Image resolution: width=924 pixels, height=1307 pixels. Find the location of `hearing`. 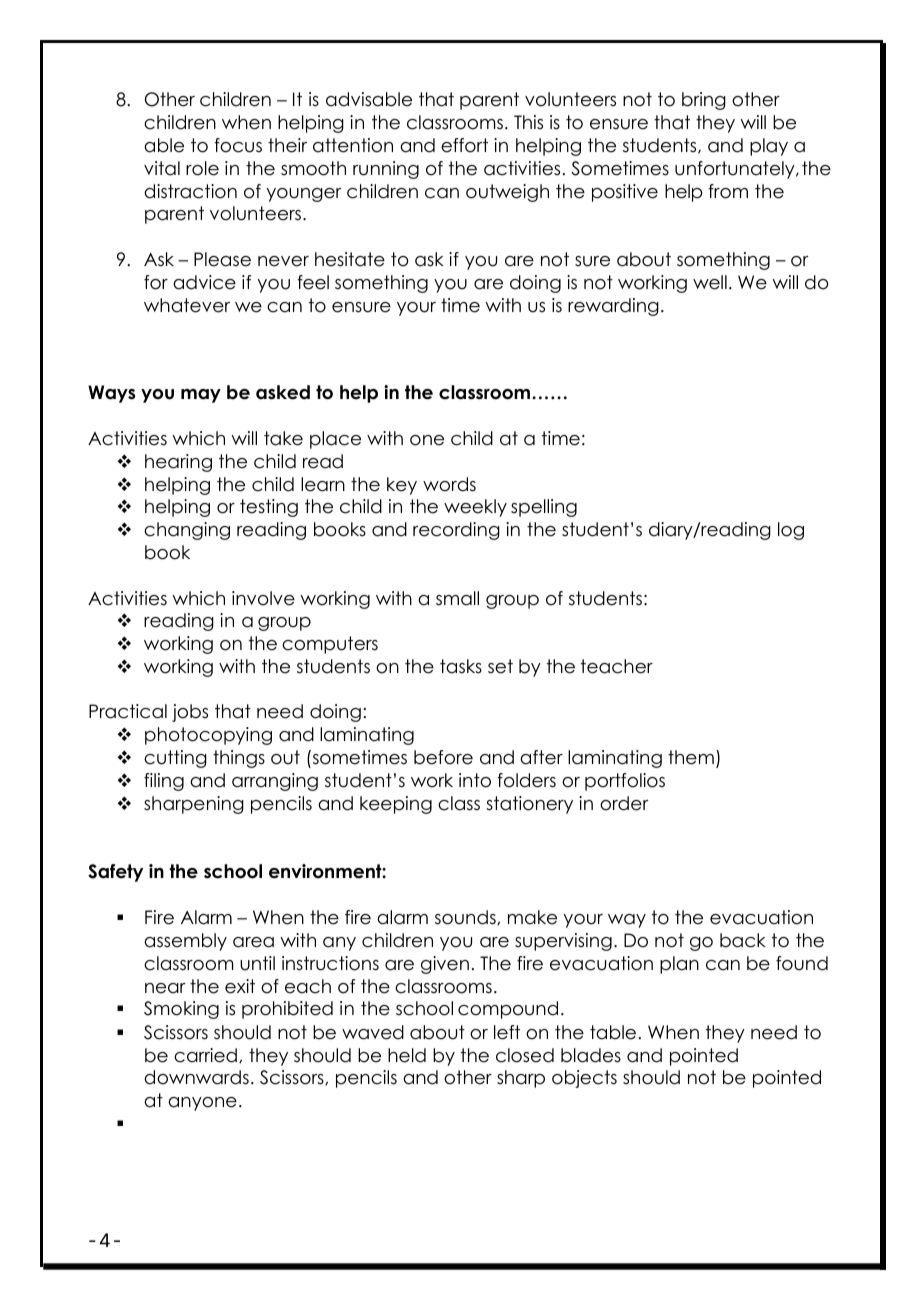

hearing is located at coordinates (178, 463).
